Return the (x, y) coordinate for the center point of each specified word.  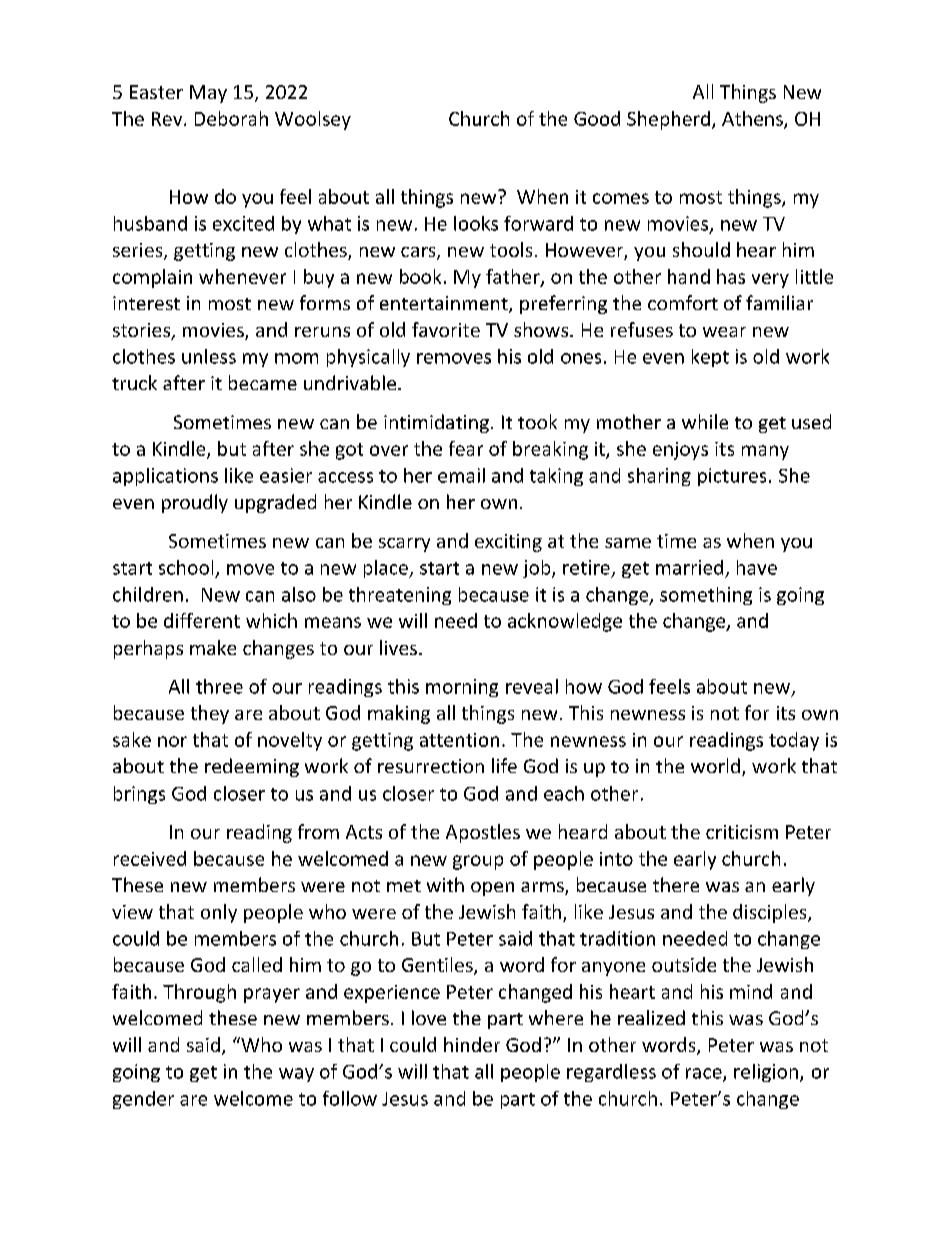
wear (724, 332)
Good (597, 118)
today (794, 741)
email (461, 475)
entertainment (445, 304)
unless (209, 356)
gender (143, 1100)
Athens (753, 119)
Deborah (231, 118)
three (219, 686)
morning (462, 688)
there (676, 884)
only (219, 913)
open (492, 889)
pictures (732, 477)
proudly (195, 503)
